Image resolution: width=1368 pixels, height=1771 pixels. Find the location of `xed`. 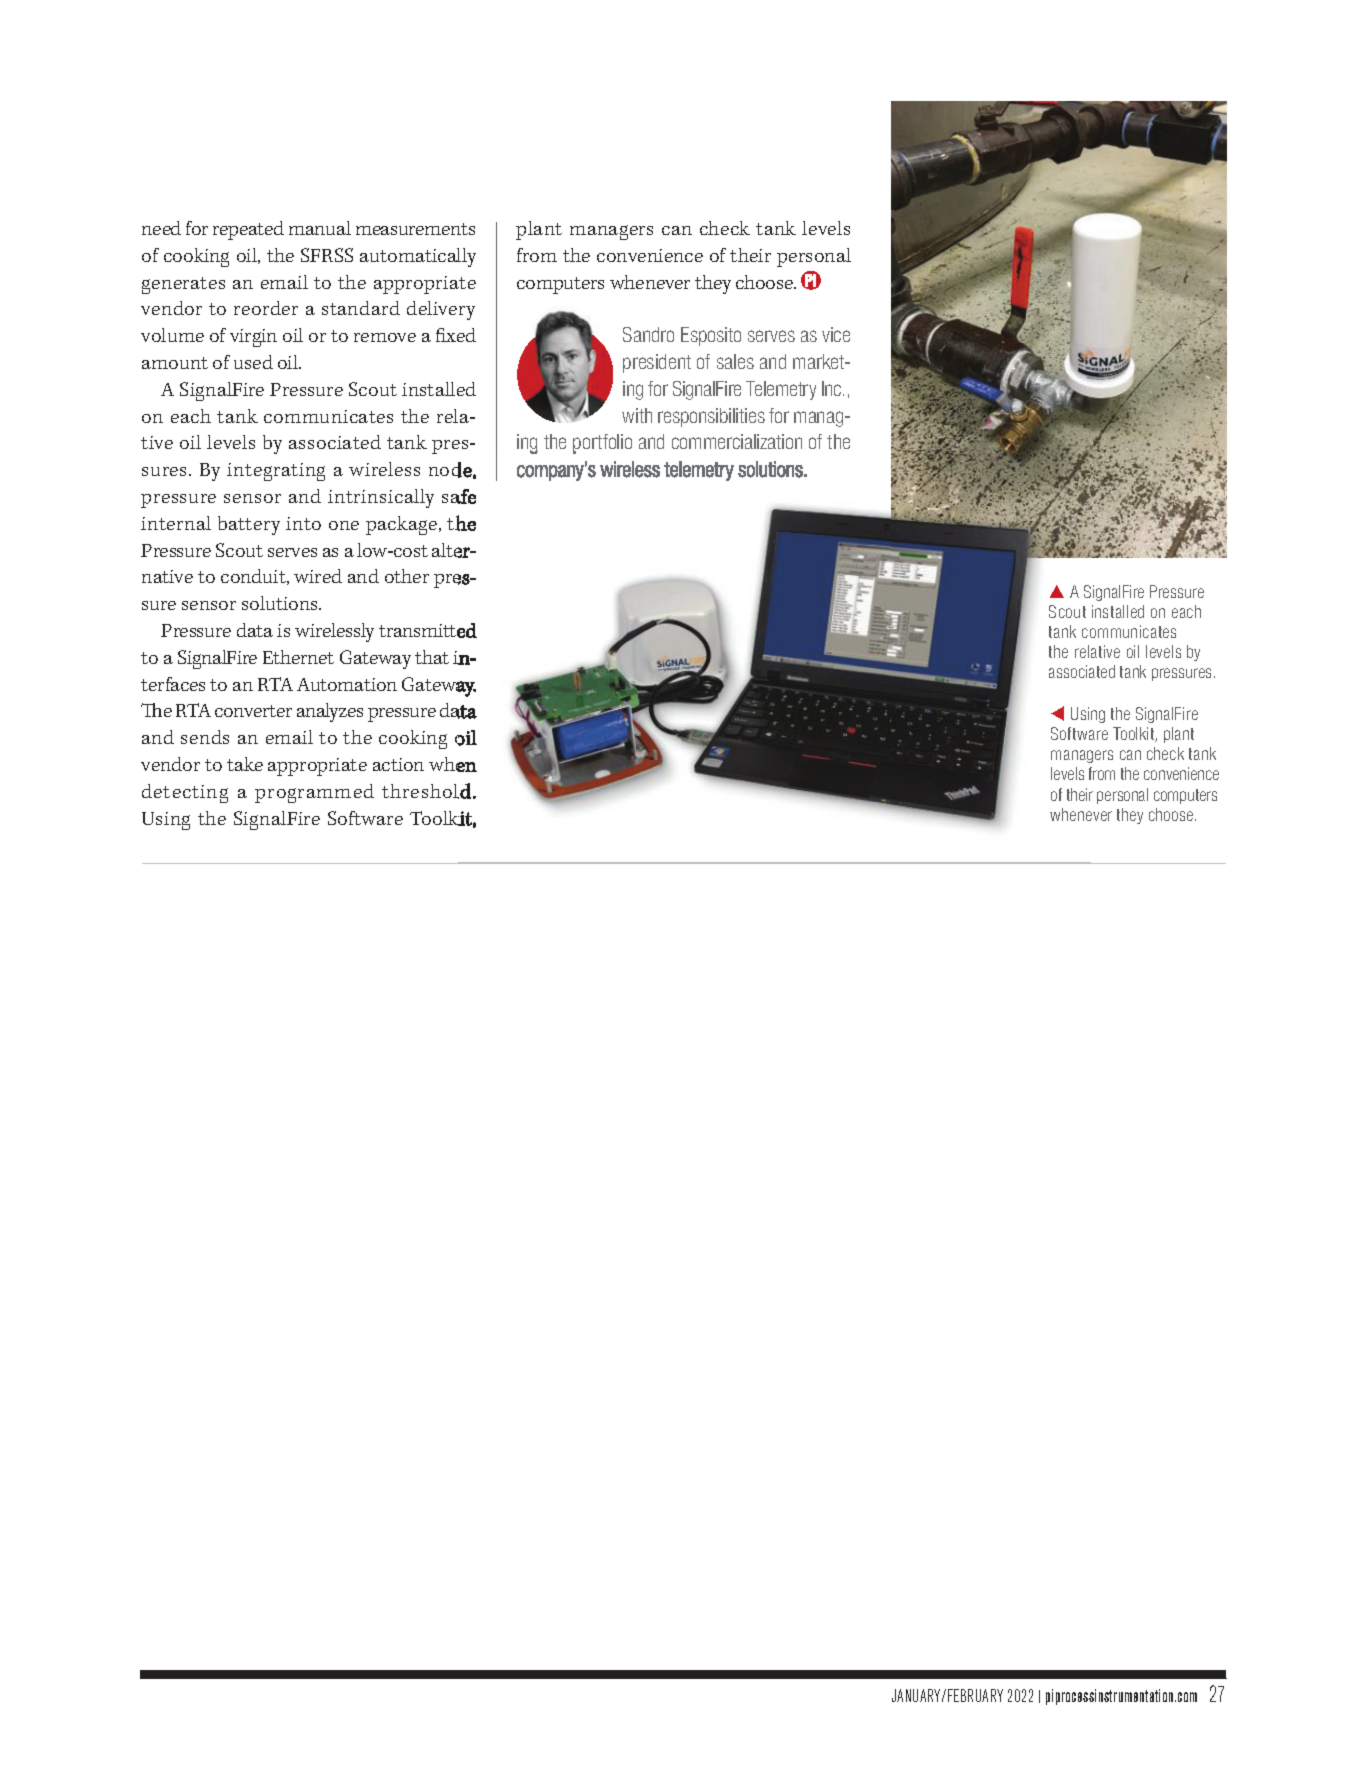

xed is located at coordinates (461, 335).
